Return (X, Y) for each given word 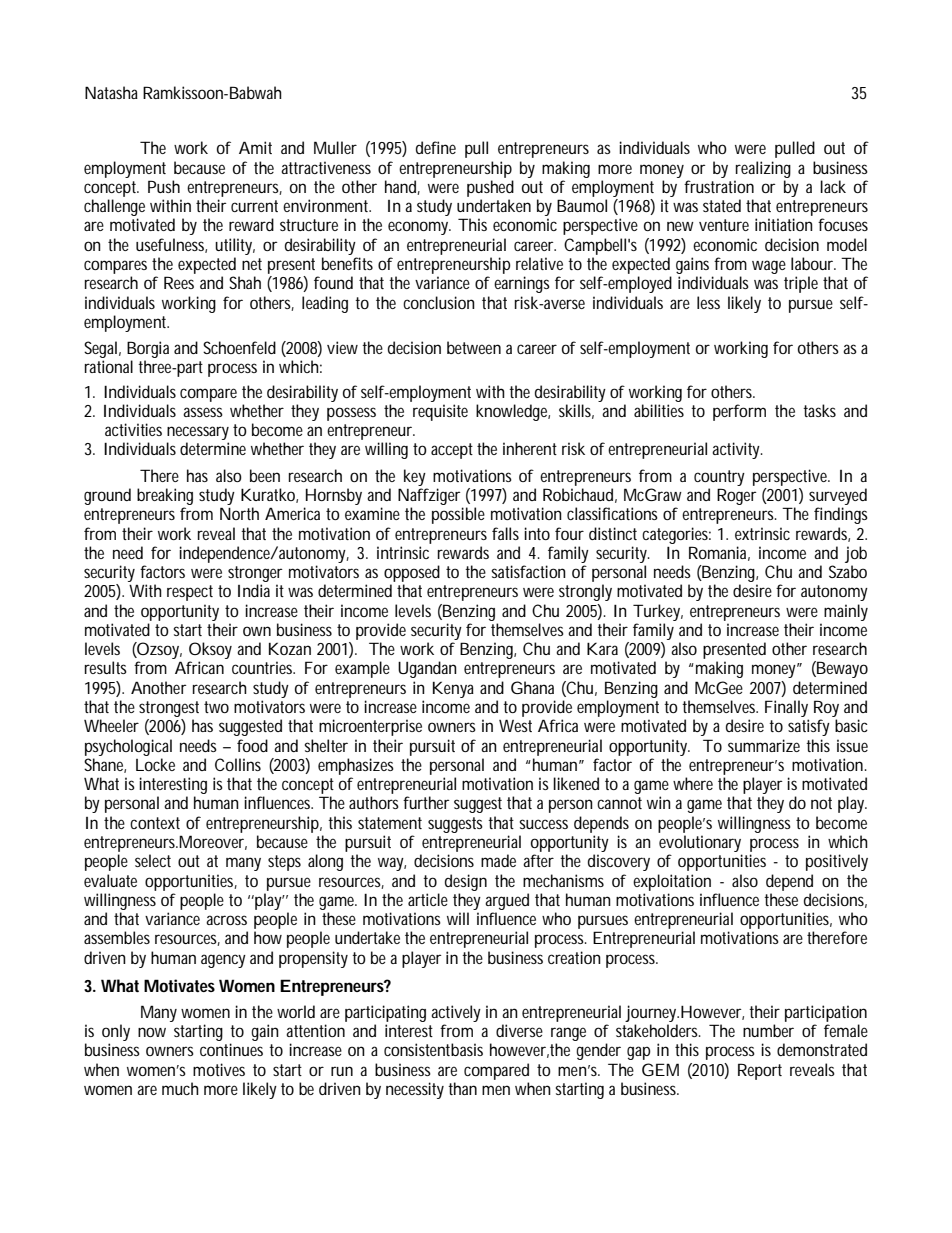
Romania (719, 553)
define (436, 147)
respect (190, 593)
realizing (763, 169)
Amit (255, 147)
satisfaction (528, 571)
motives (219, 1069)
